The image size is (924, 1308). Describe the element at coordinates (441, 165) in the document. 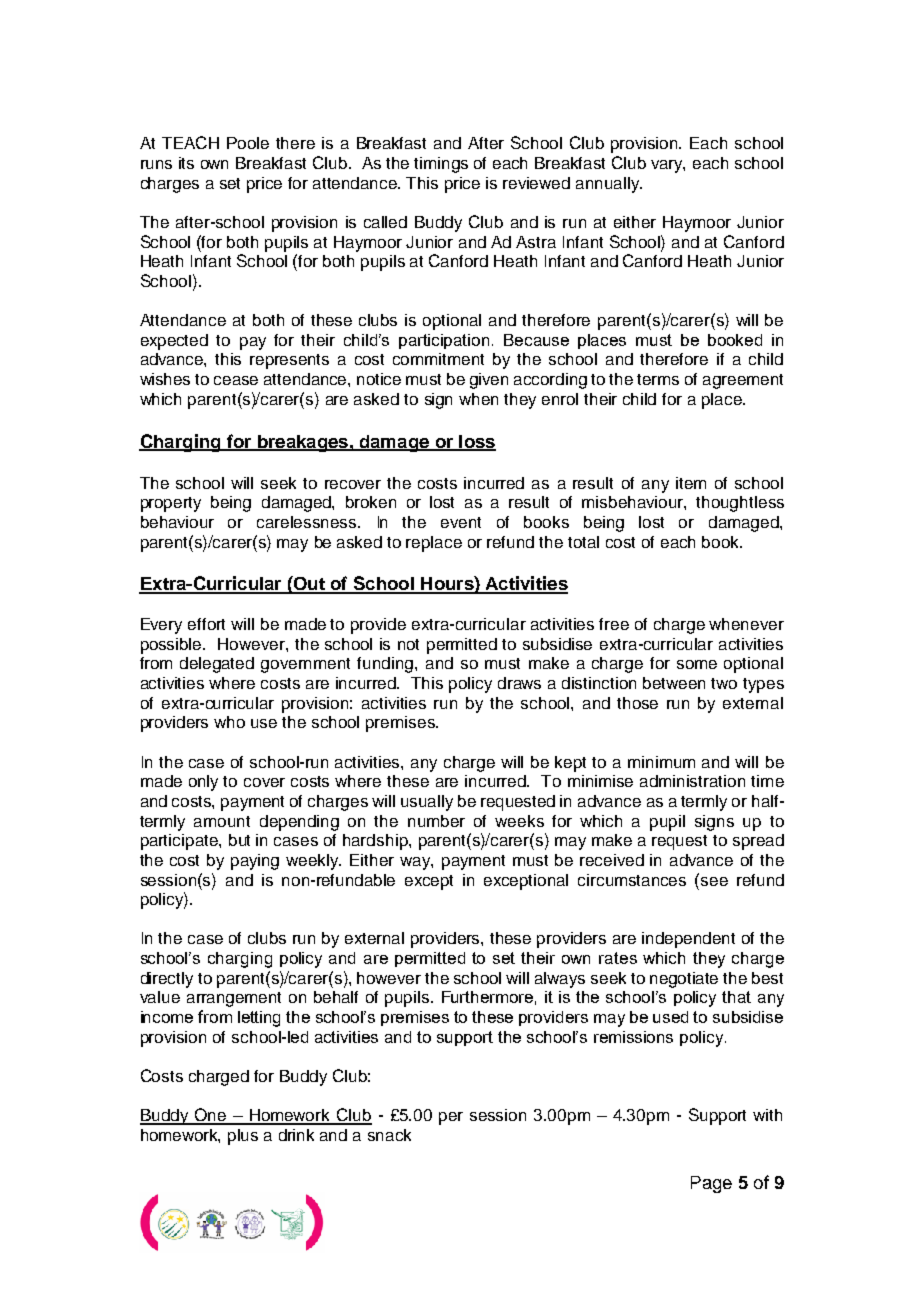

I see `timings` at that location.
